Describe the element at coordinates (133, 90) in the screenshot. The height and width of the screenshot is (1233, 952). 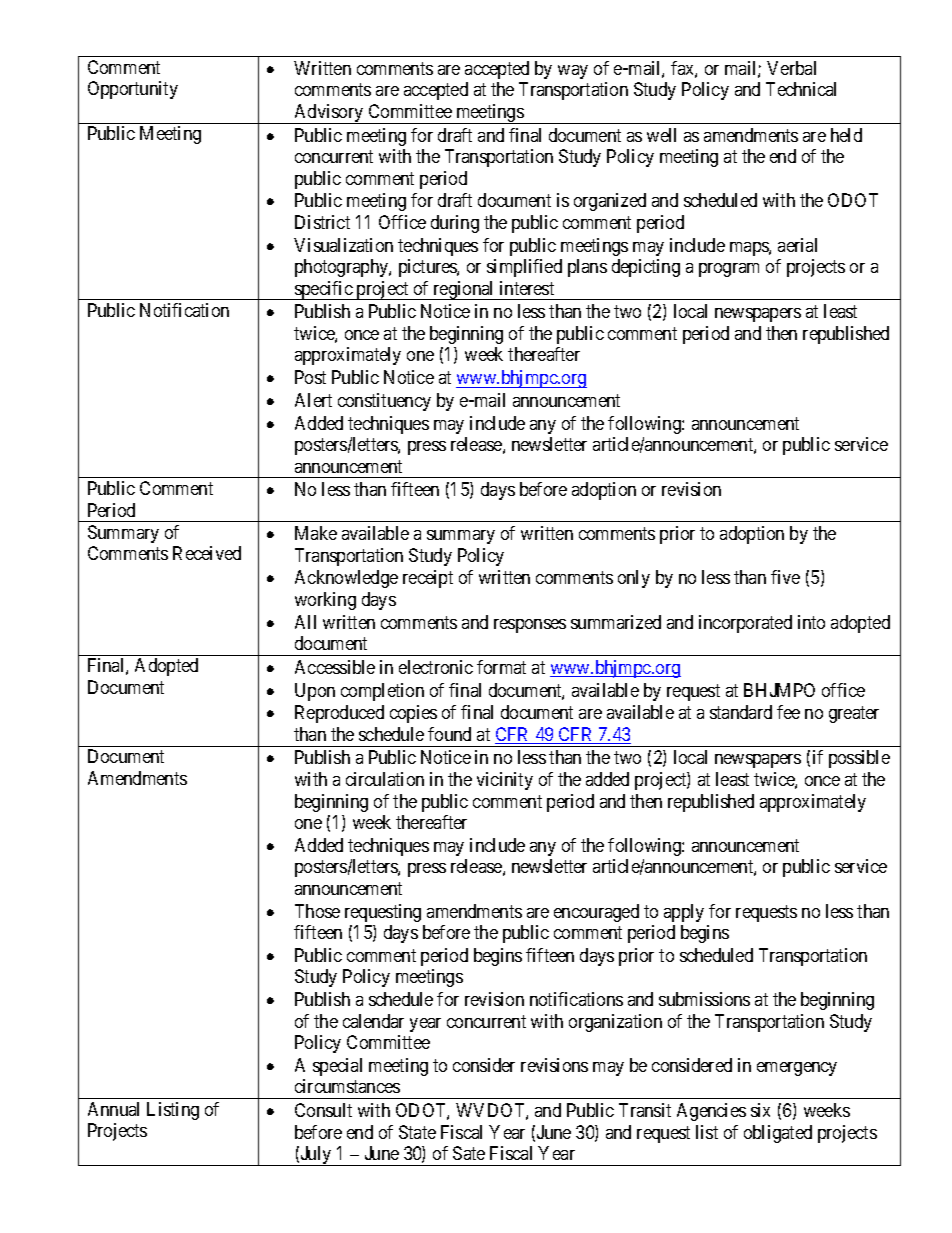
I see `Opportunity` at that location.
